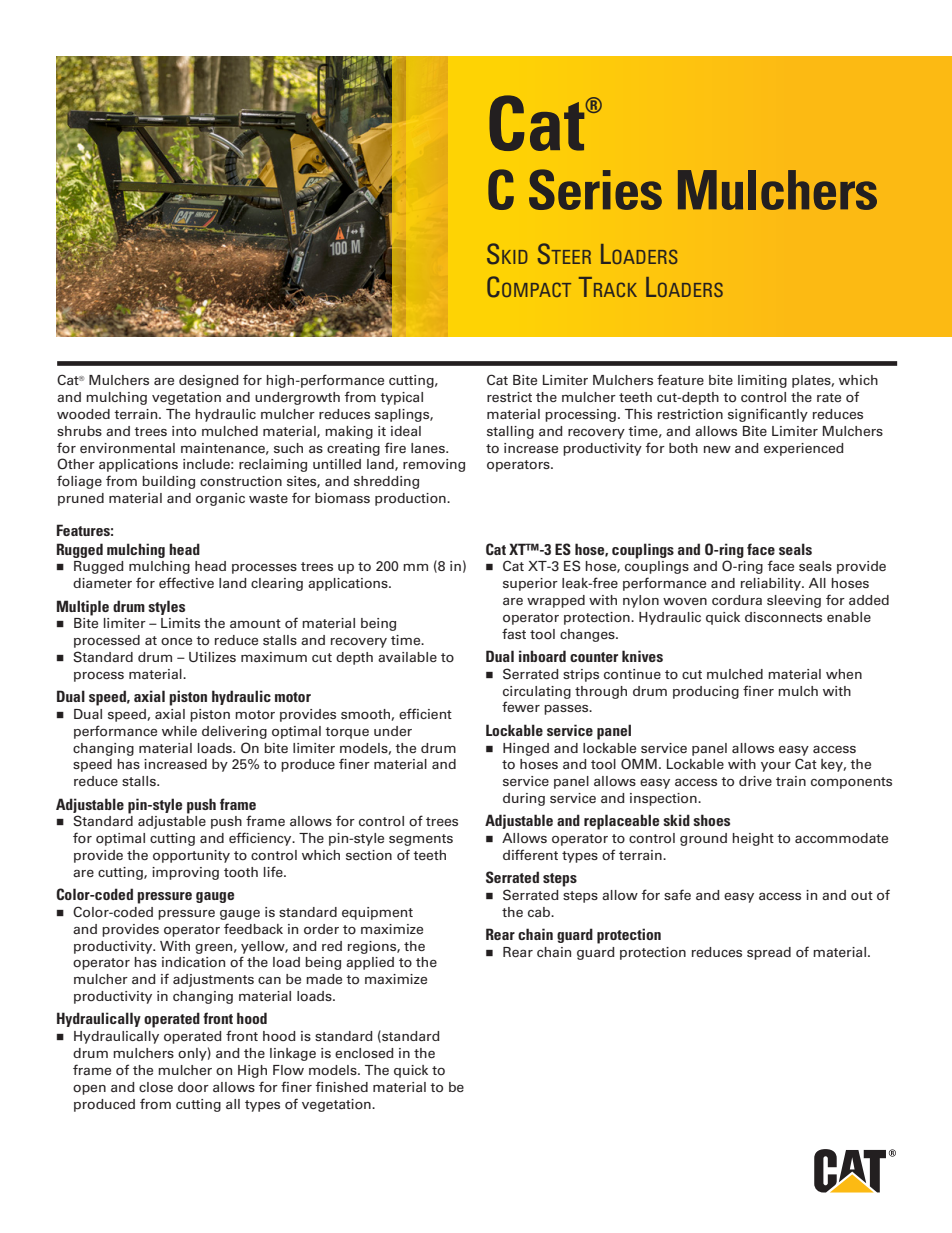  What do you see at coordinates (421, 840) in the screenshot?
I see `segments` at bounding box center [421, 840].
